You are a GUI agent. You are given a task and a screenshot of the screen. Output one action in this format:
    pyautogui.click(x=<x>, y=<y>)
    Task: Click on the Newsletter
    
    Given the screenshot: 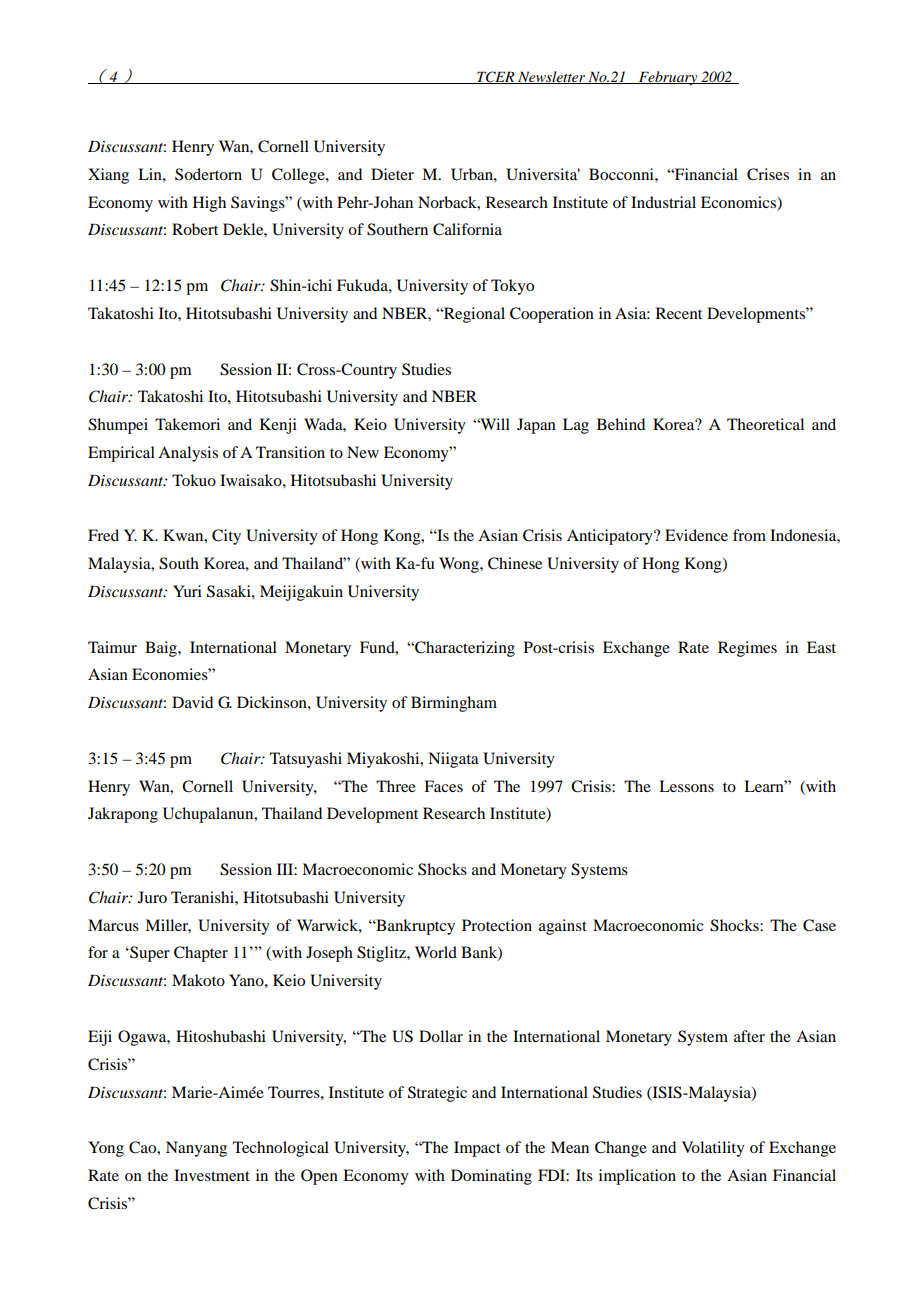 What is the action you would take?
    pyautogui.click(x=551, y=77)
